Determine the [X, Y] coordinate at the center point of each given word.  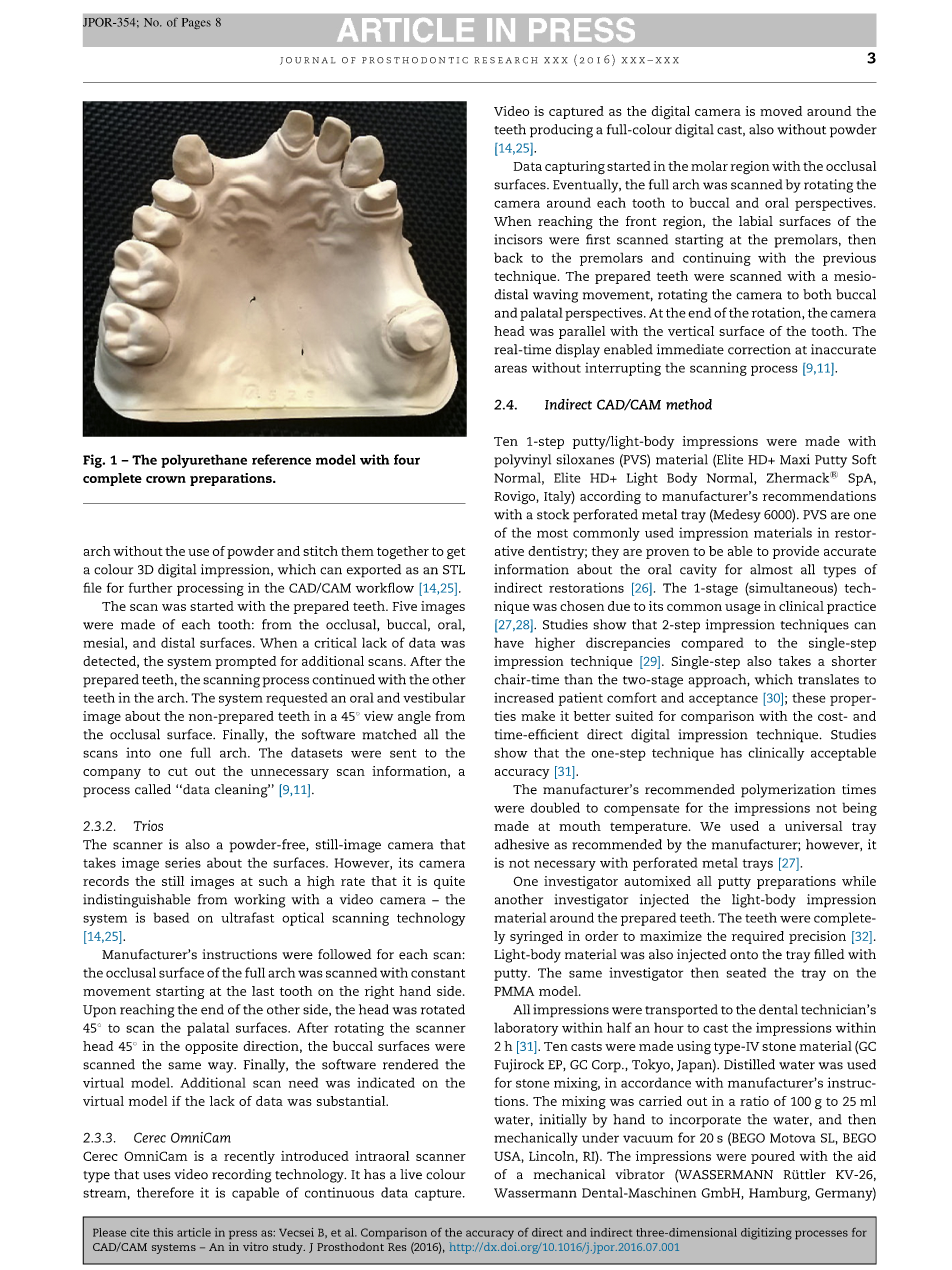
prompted [245, 662]
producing [561, 131]
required [758, 937]
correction [759, 349]
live [411, 1174]
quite [449, 882]
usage [743, 609]
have [509, 642]
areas [511, 369]
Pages [196, 23]
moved [781, 111]
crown [166, 479]
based [171, 917]
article [194, 1232]
